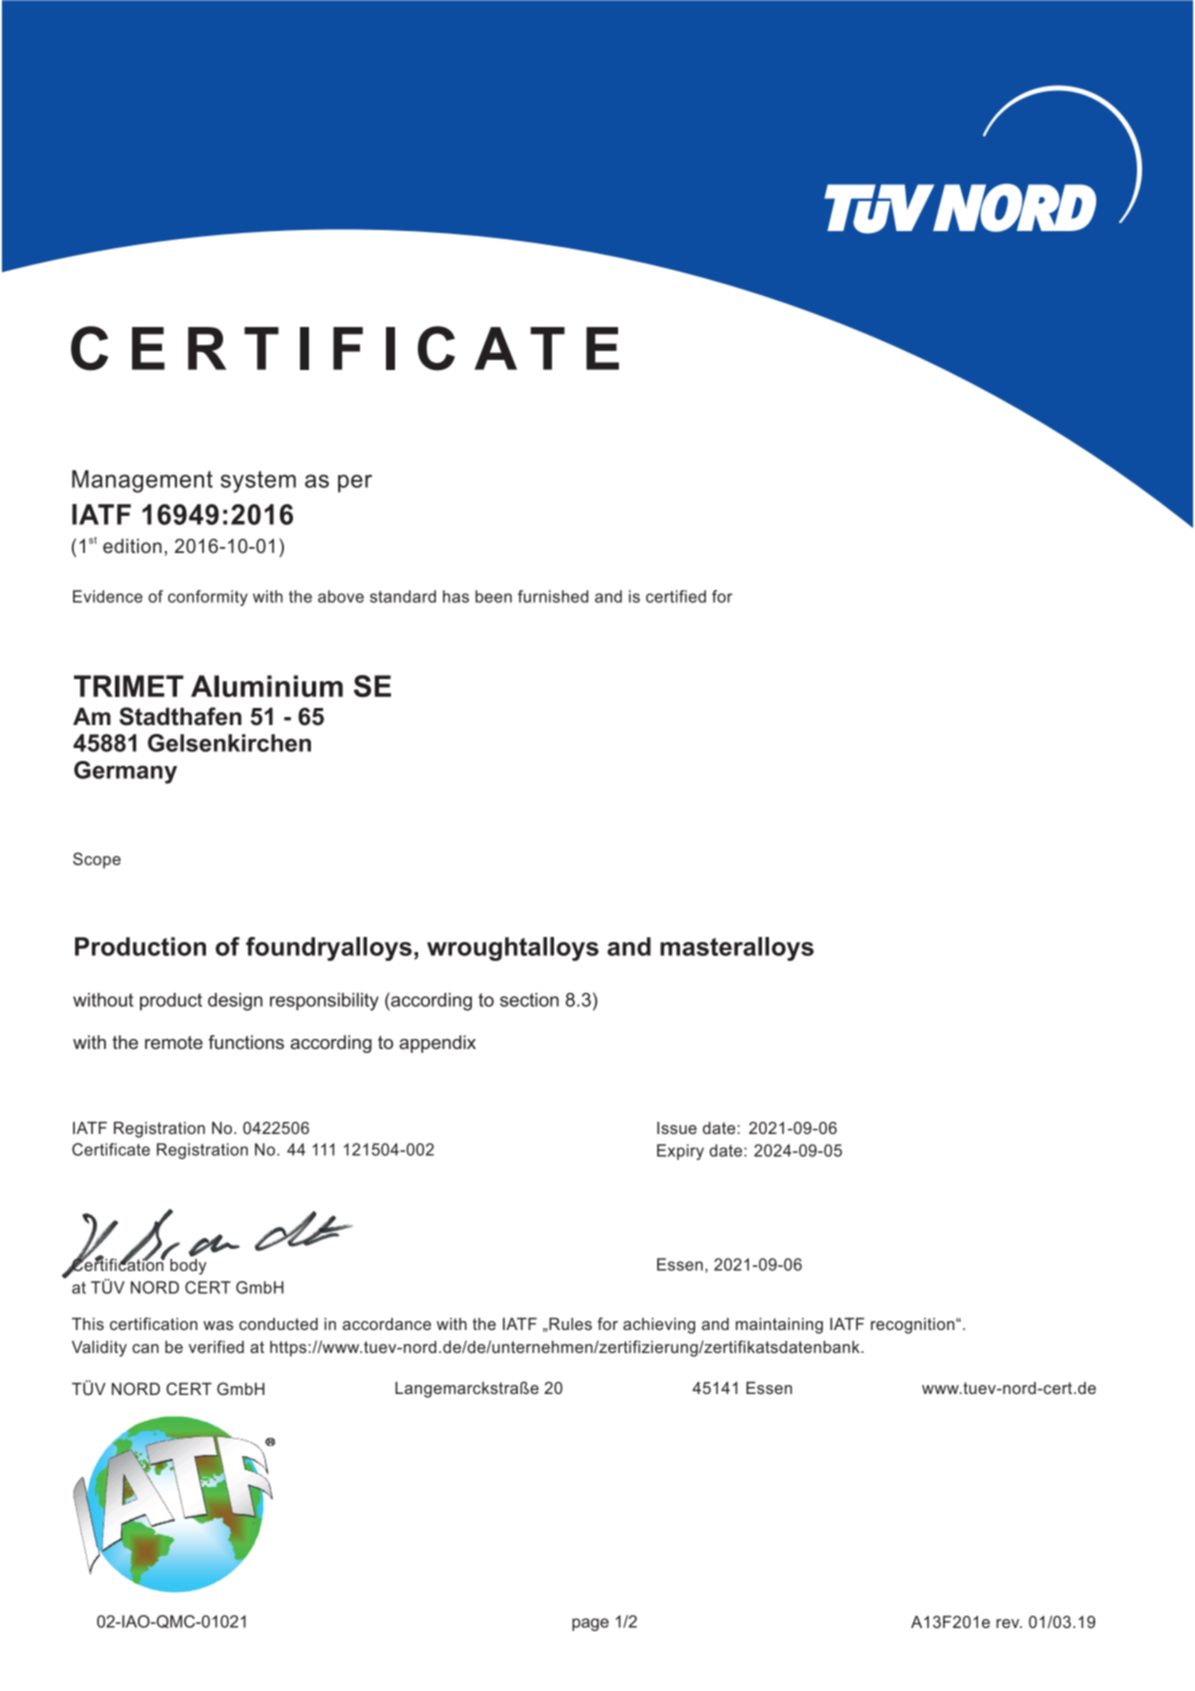  Describe the element at coordinates (779, 1326) in the page. I see `maintaining` at that location.
